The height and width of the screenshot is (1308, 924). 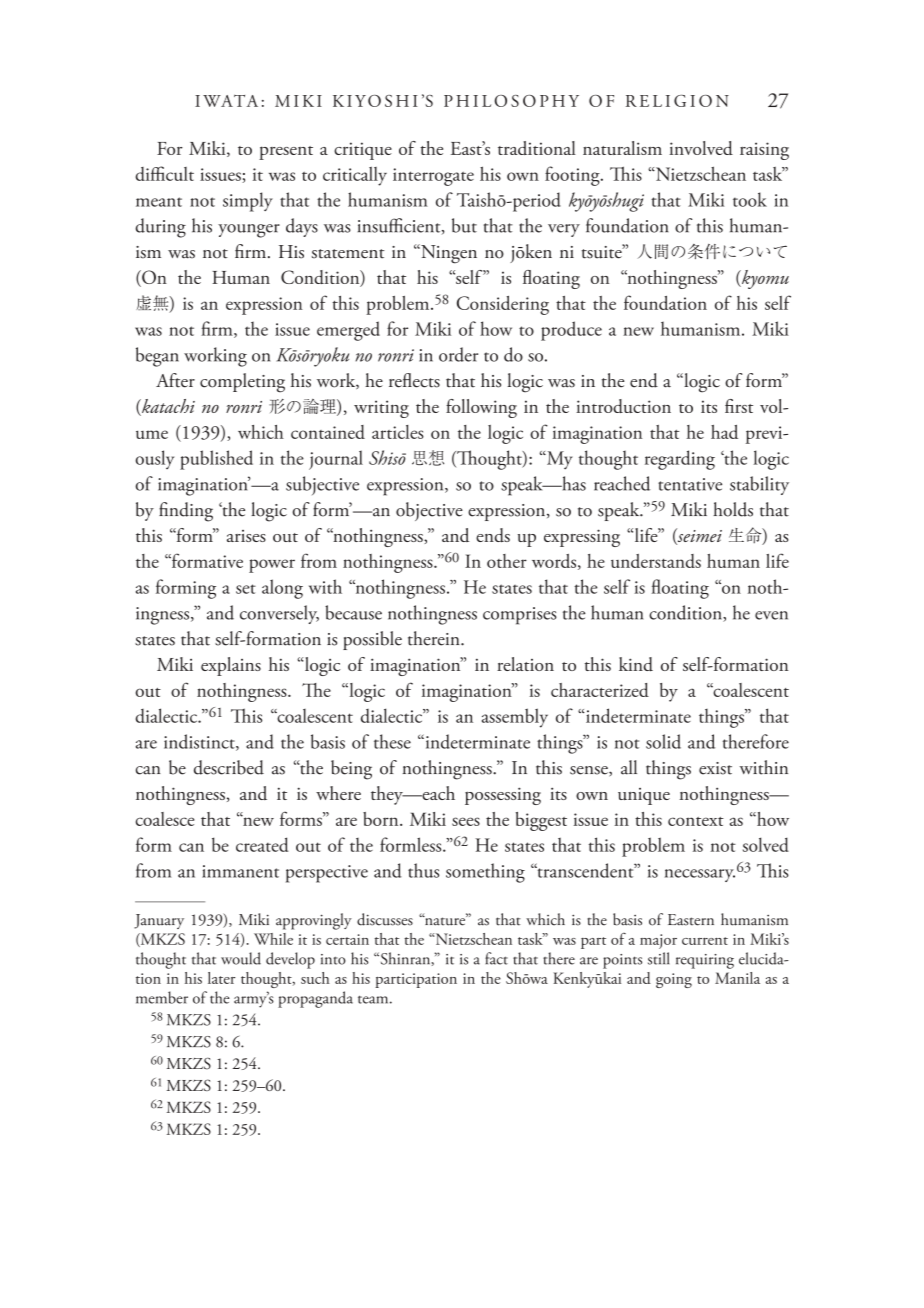 I want to click on involved, so click(x=701, y=148).
